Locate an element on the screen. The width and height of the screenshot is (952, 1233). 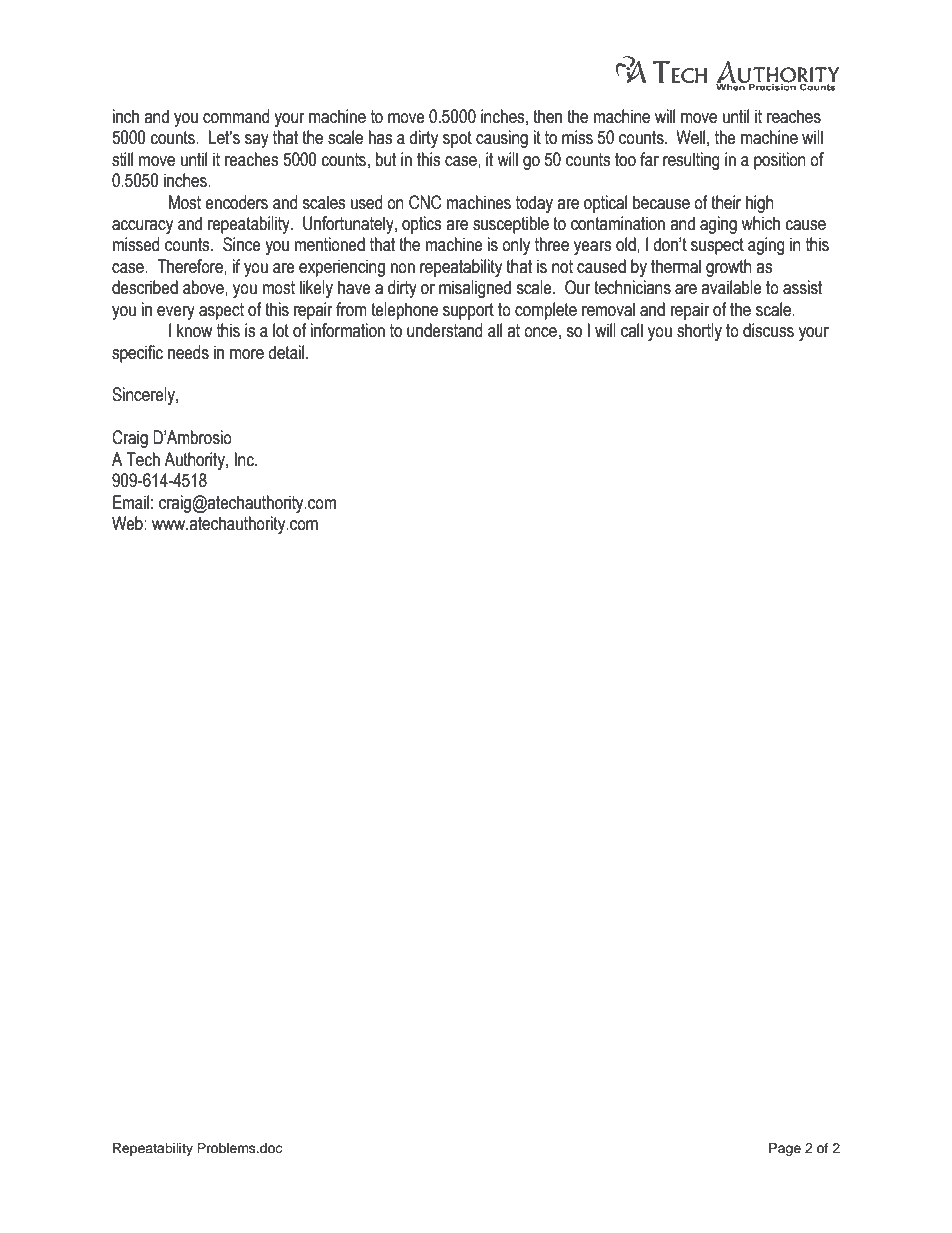
needs is located at coordinates (188, 352).
